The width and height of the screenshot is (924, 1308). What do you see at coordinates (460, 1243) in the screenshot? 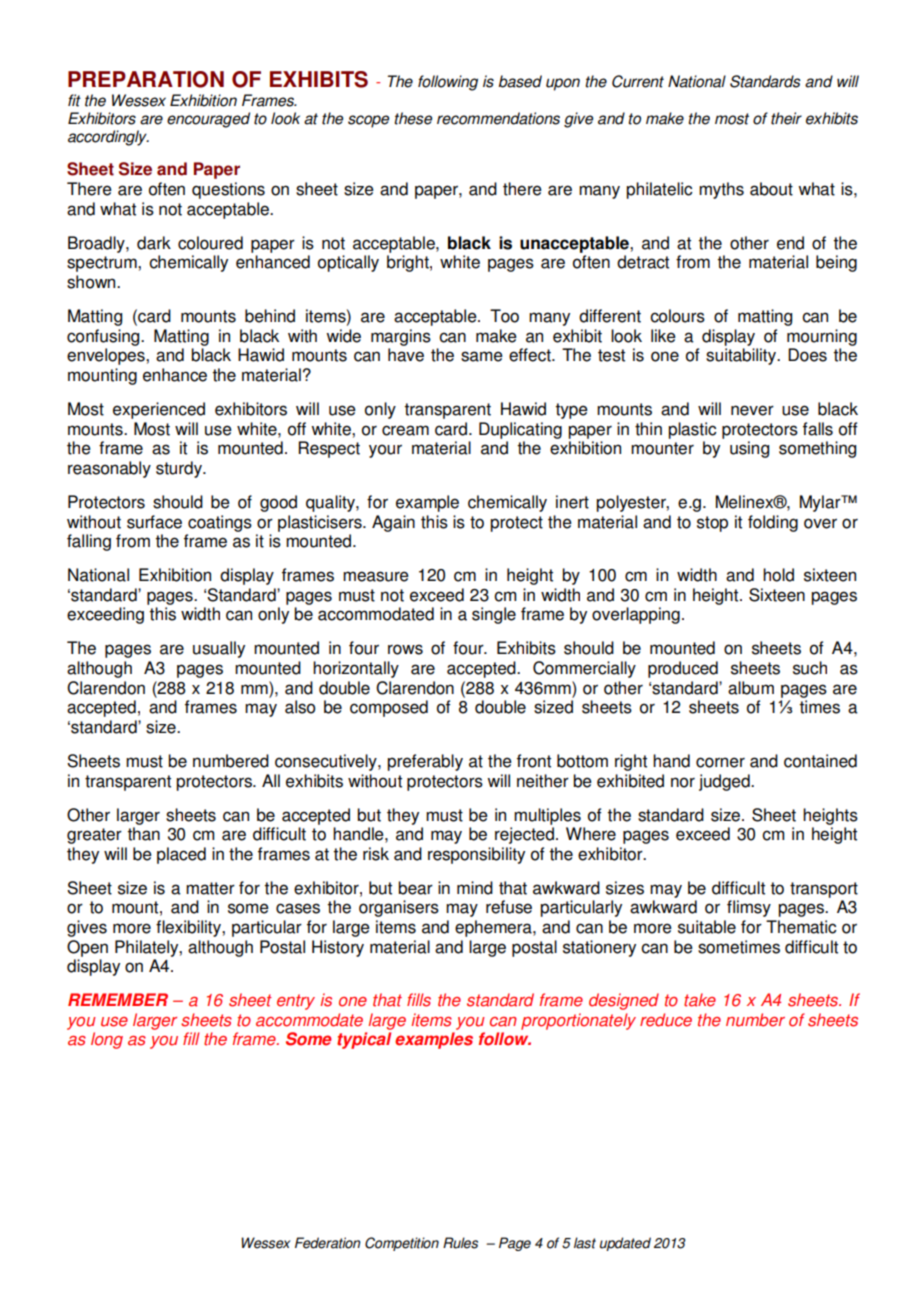
I see `Rules` at bounding box center [460, 1243].
